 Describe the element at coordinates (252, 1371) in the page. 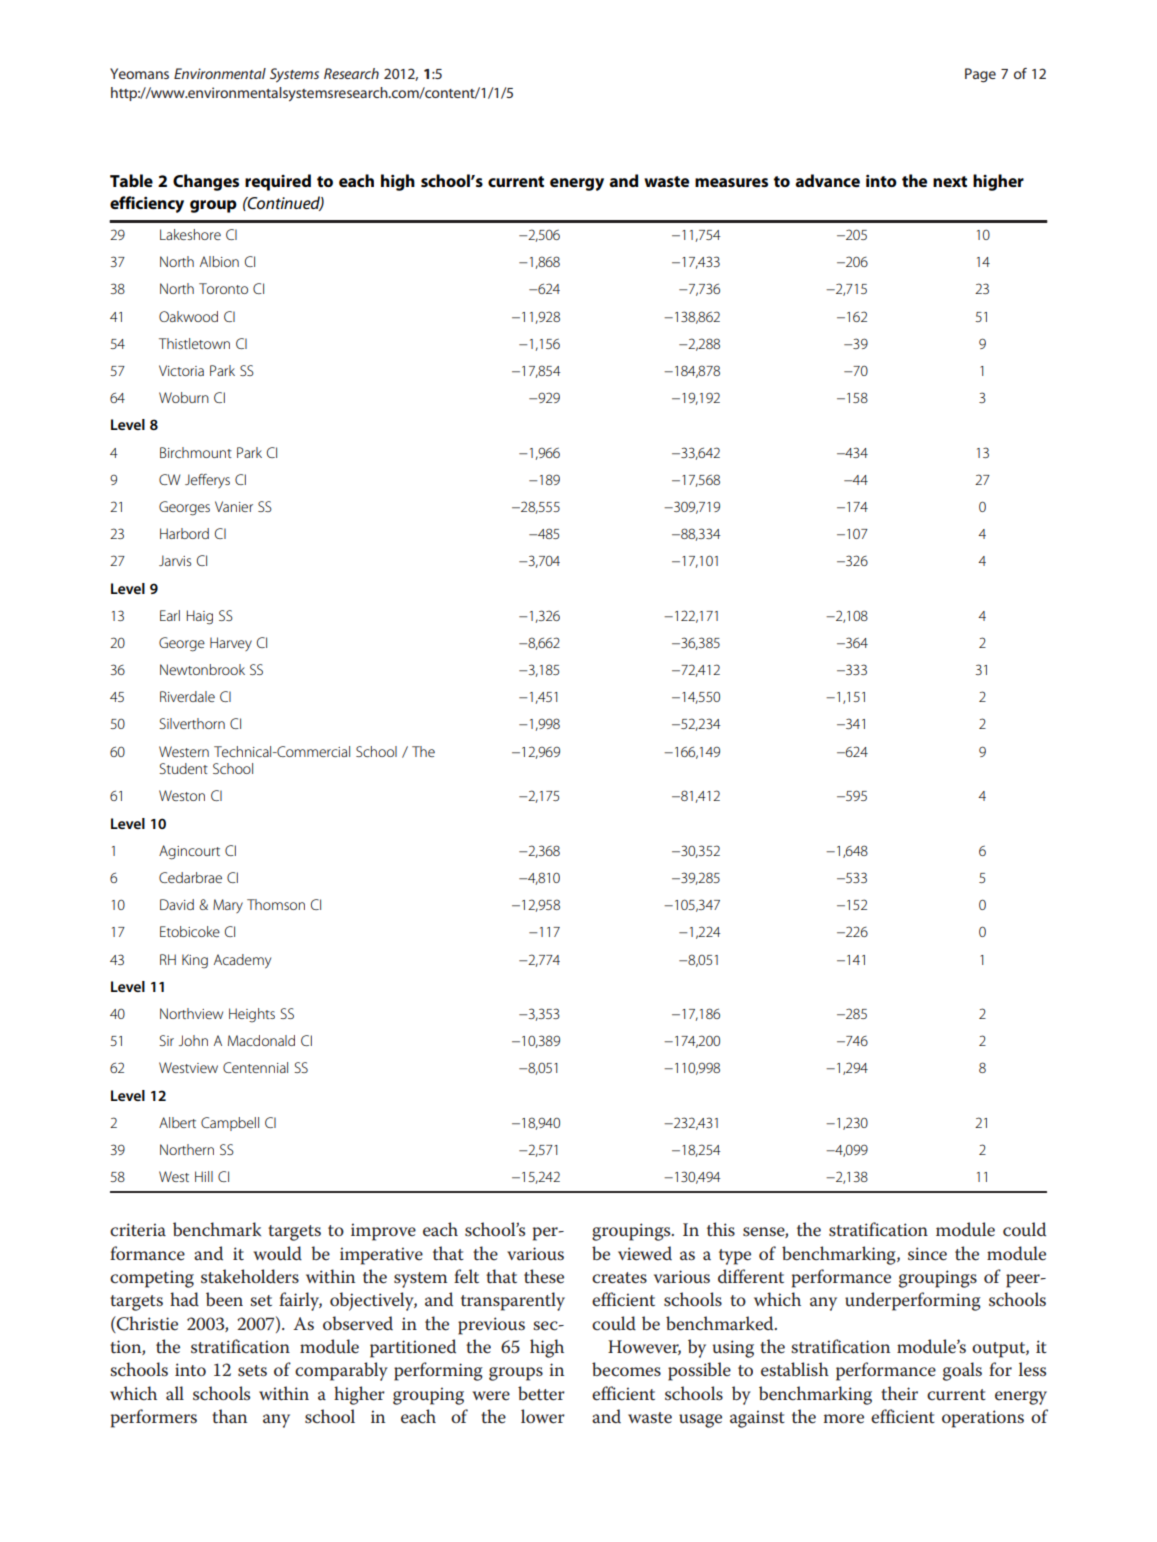

I see `sets` at that location.
